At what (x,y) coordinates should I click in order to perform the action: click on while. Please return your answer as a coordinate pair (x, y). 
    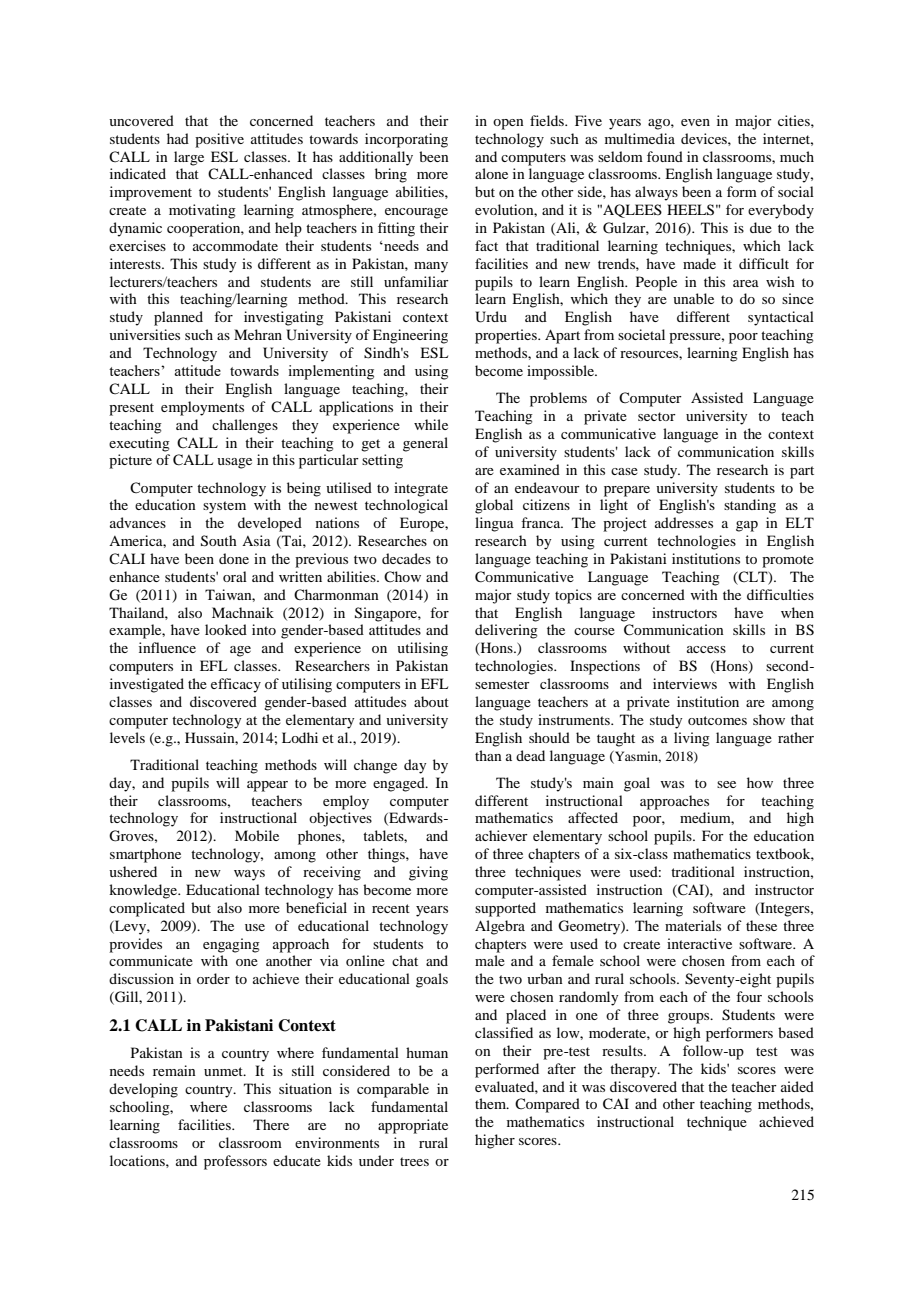
    Looking at the image, I should click on (431, 424).
